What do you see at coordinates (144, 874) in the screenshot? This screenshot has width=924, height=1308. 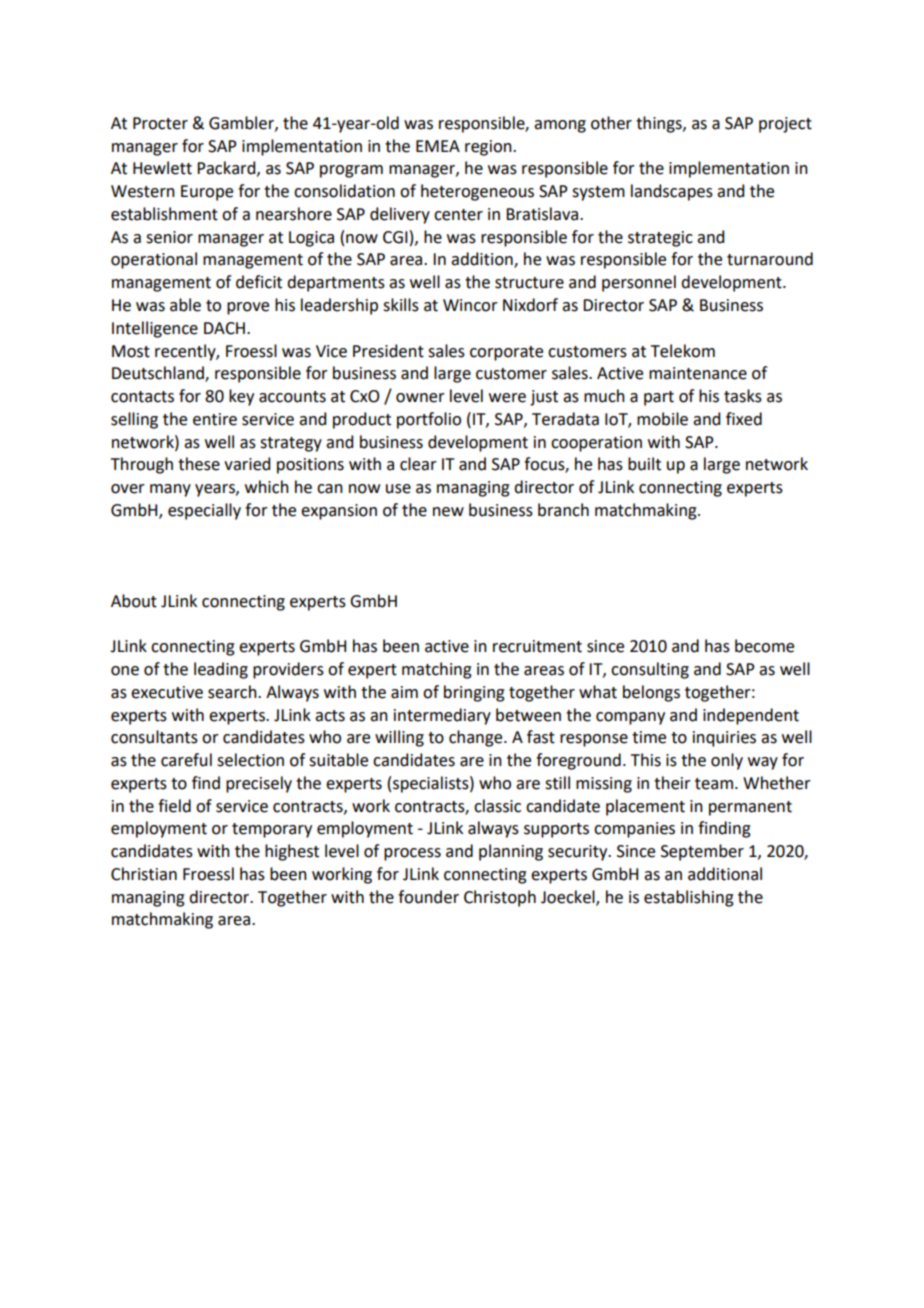 I see `Christian` at bounding box center [144, 874].
